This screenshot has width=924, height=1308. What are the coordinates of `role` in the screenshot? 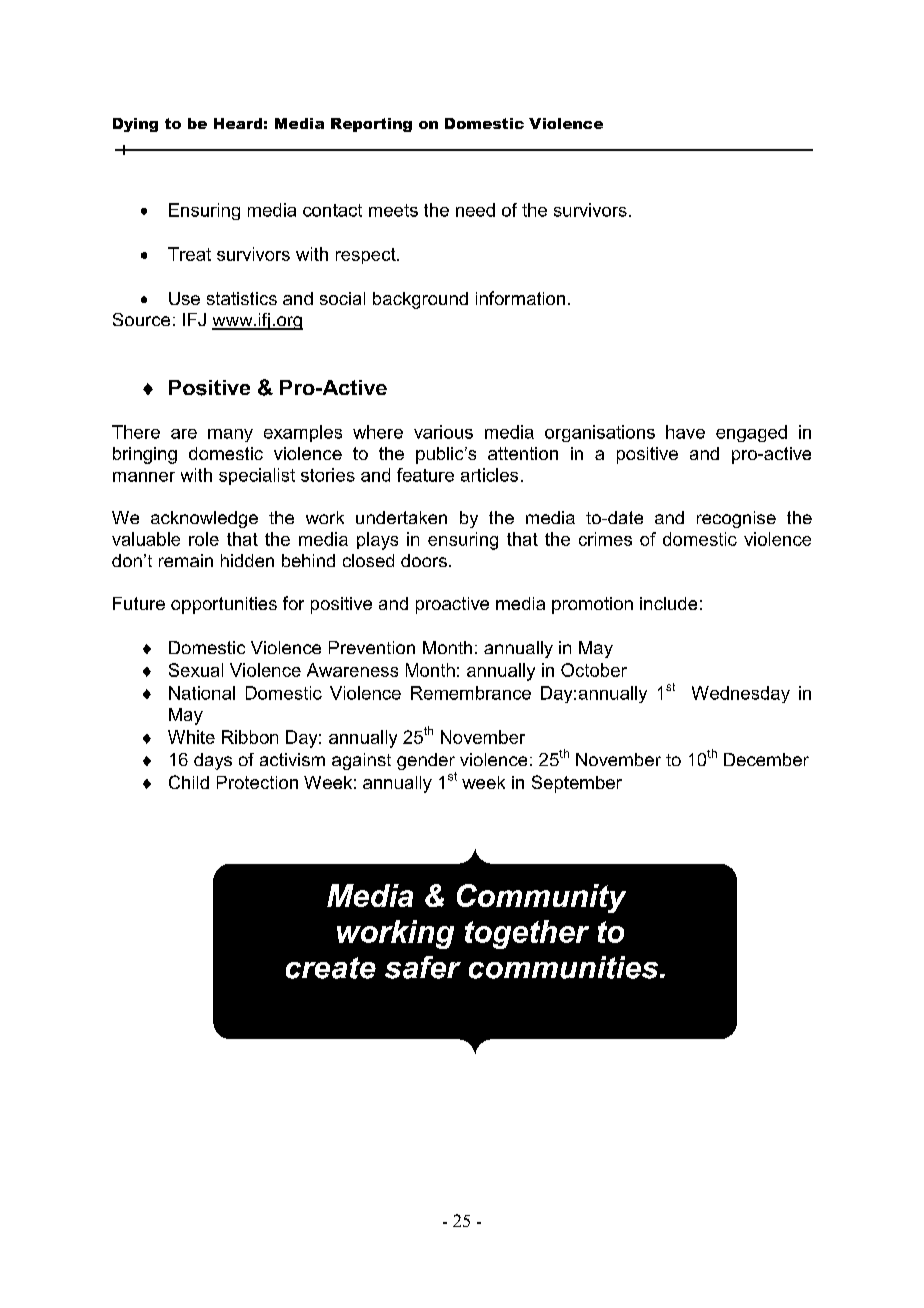 It's located at (204, 539).
